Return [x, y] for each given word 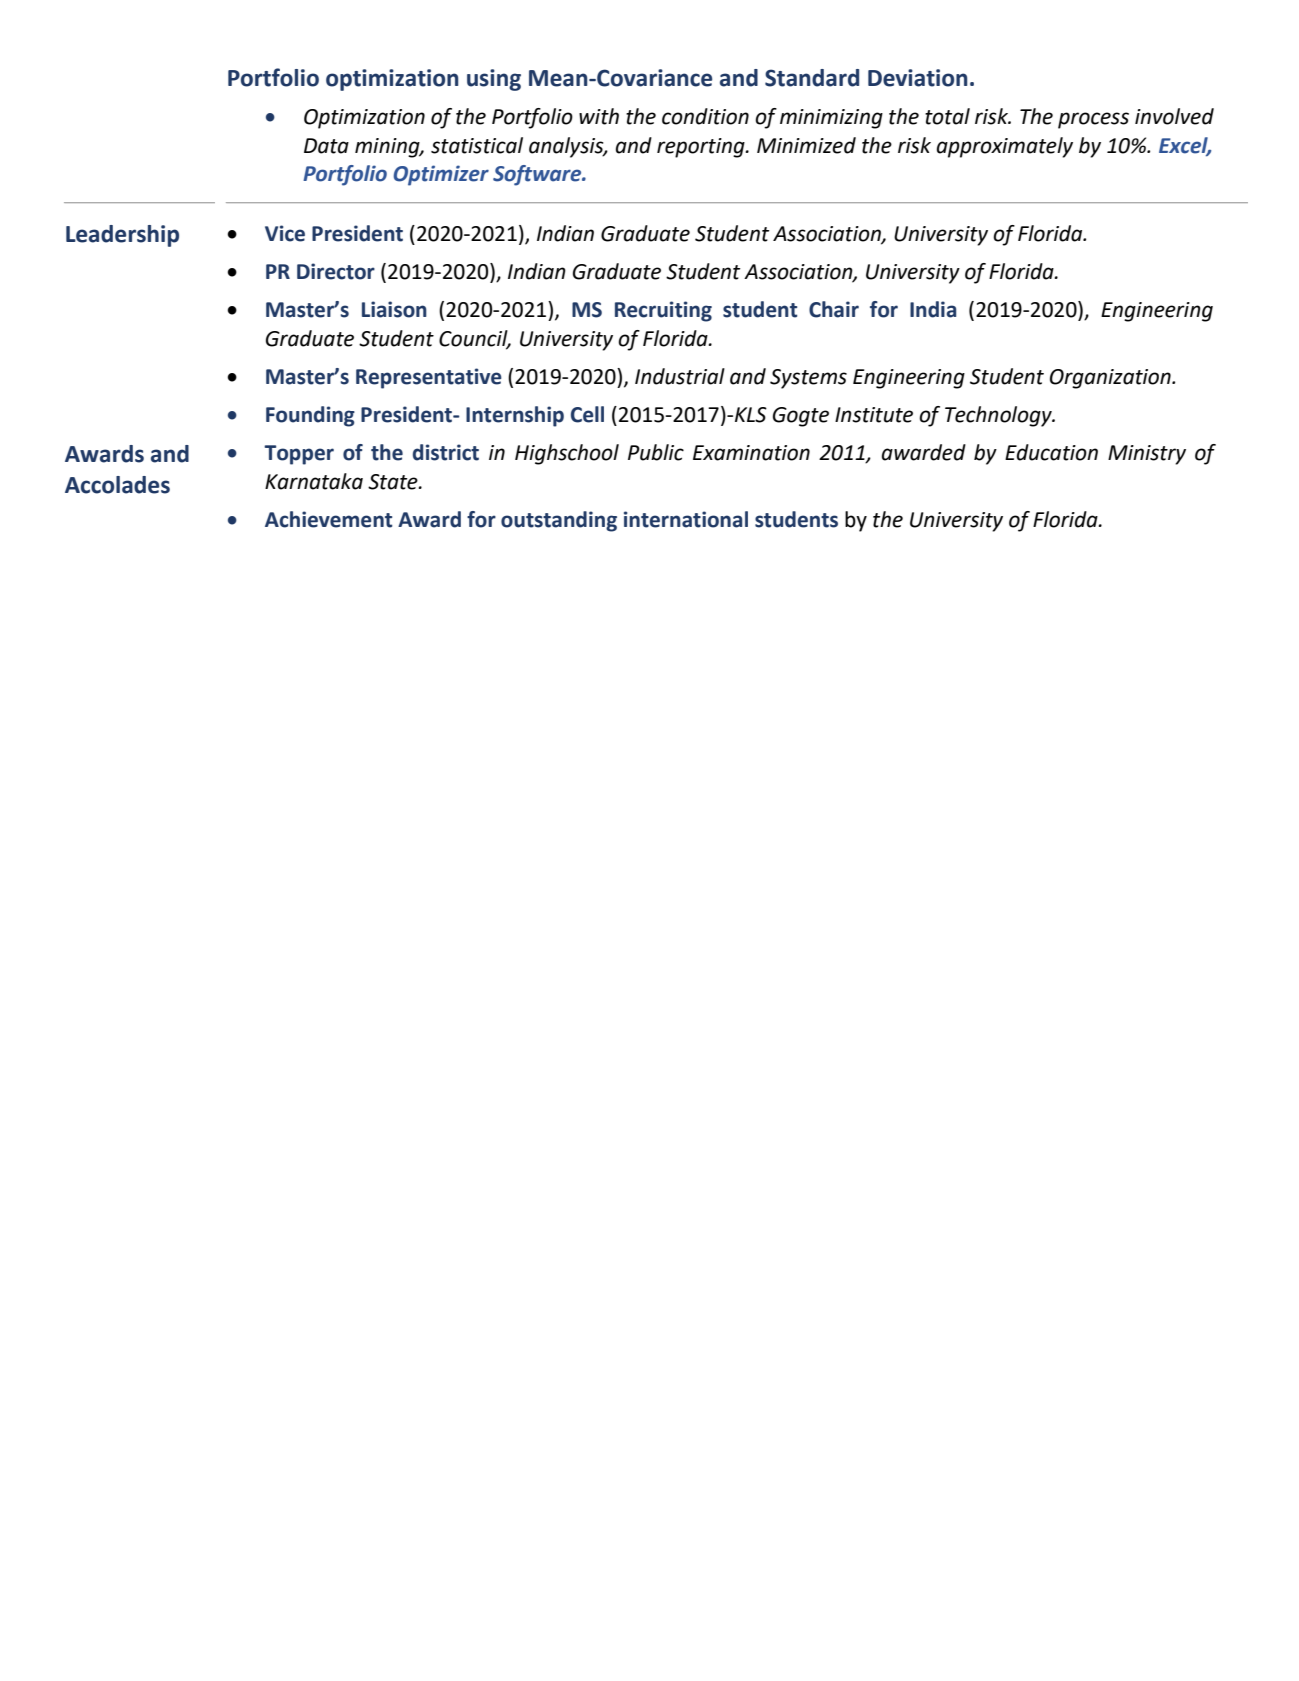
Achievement [328, 519]
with [599, 116]
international [686, 519]
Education [1051, 452]
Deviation [918, 78]
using [494, 80]
